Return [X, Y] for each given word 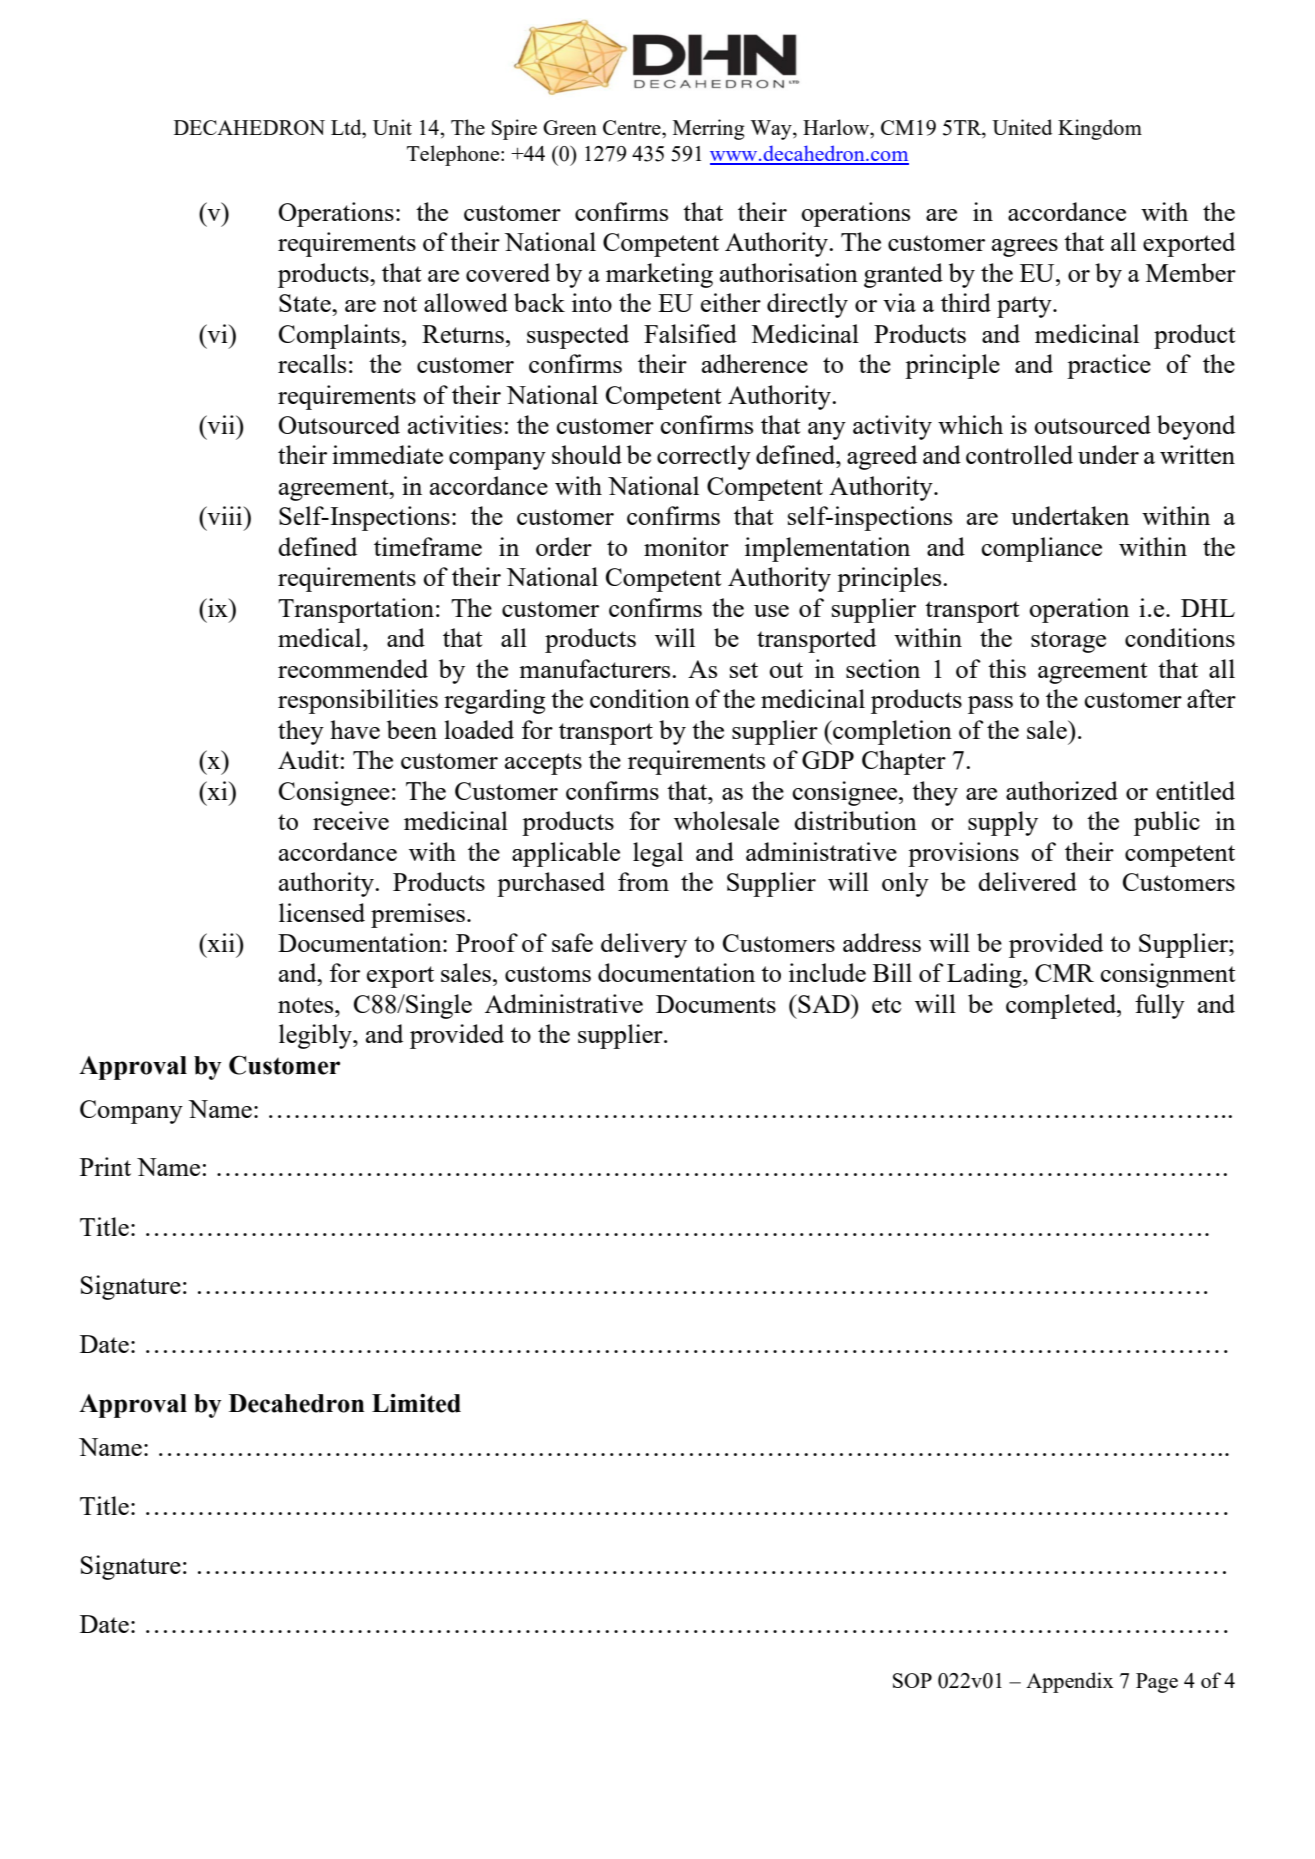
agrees [1025, 248]
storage [1068, 642]
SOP [912, 1680]
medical [321, 637]
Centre [633, 127]
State [306, 303]
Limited [416, 1403]
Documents [716, 1004]
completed [1062, 1006]
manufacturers [596, 668]
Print [105, 1166]
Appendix [1070, 1682]
